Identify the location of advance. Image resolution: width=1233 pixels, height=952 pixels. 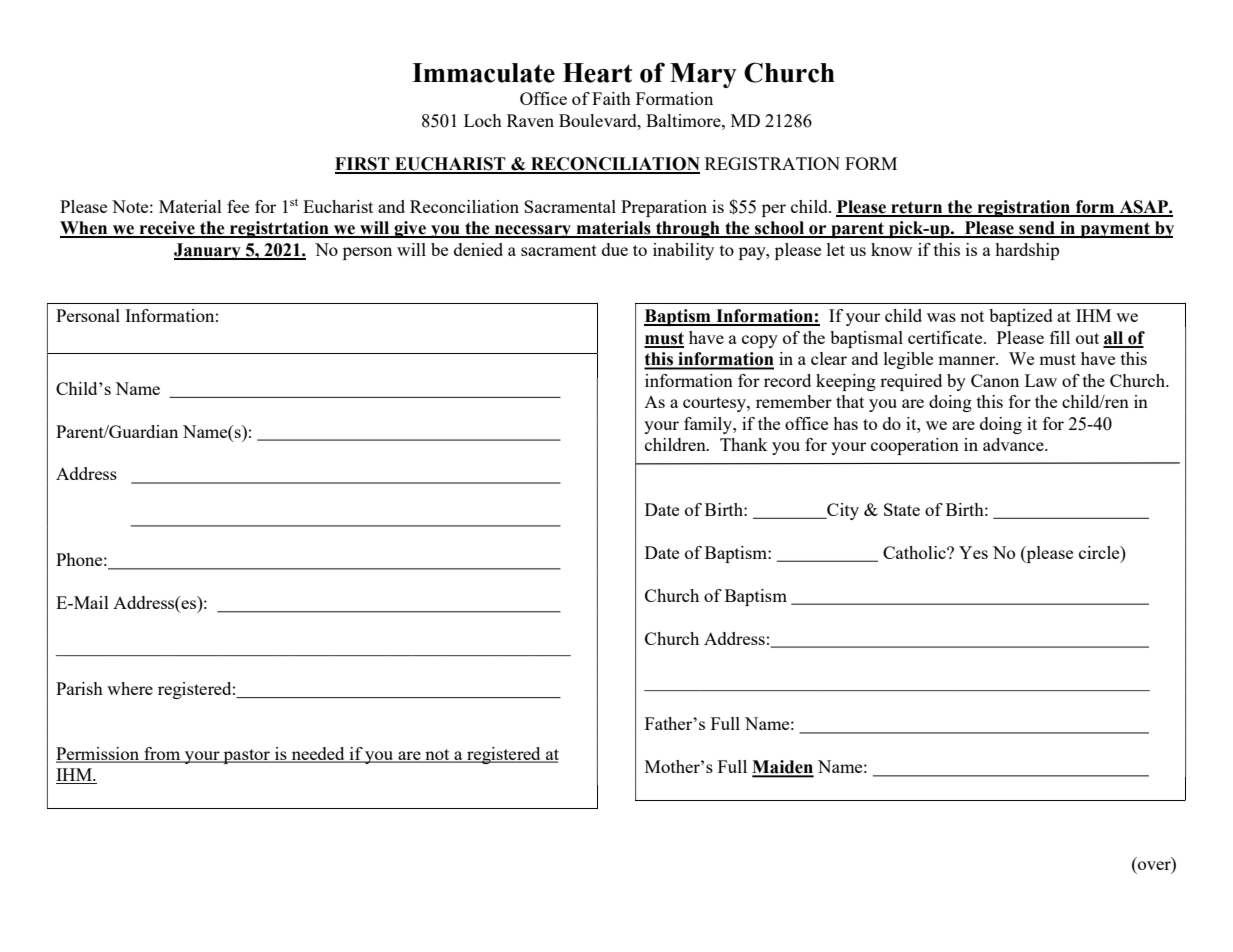
(1014, 444).
